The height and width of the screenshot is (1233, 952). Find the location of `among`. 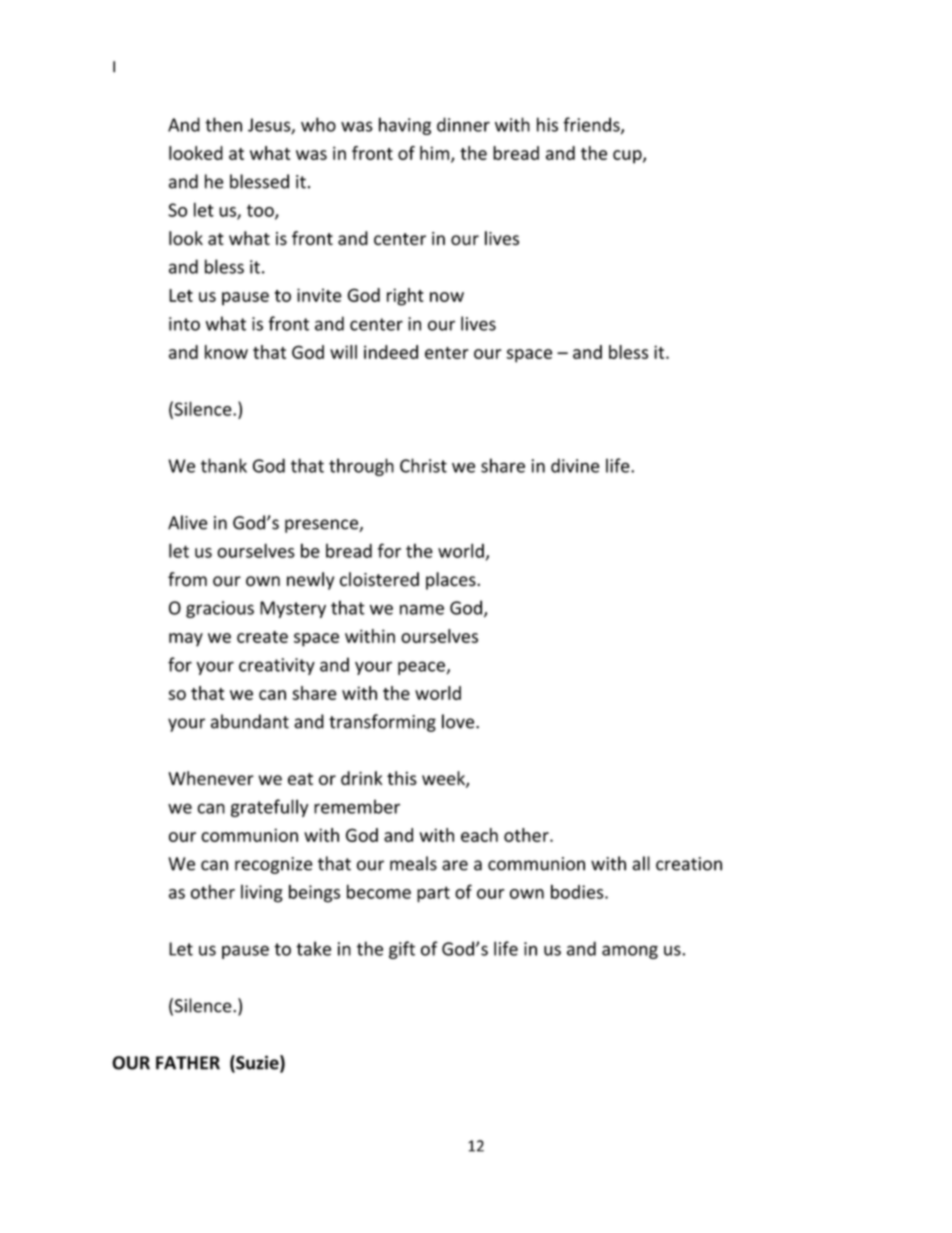

among is located at coordinates (630, 952).
